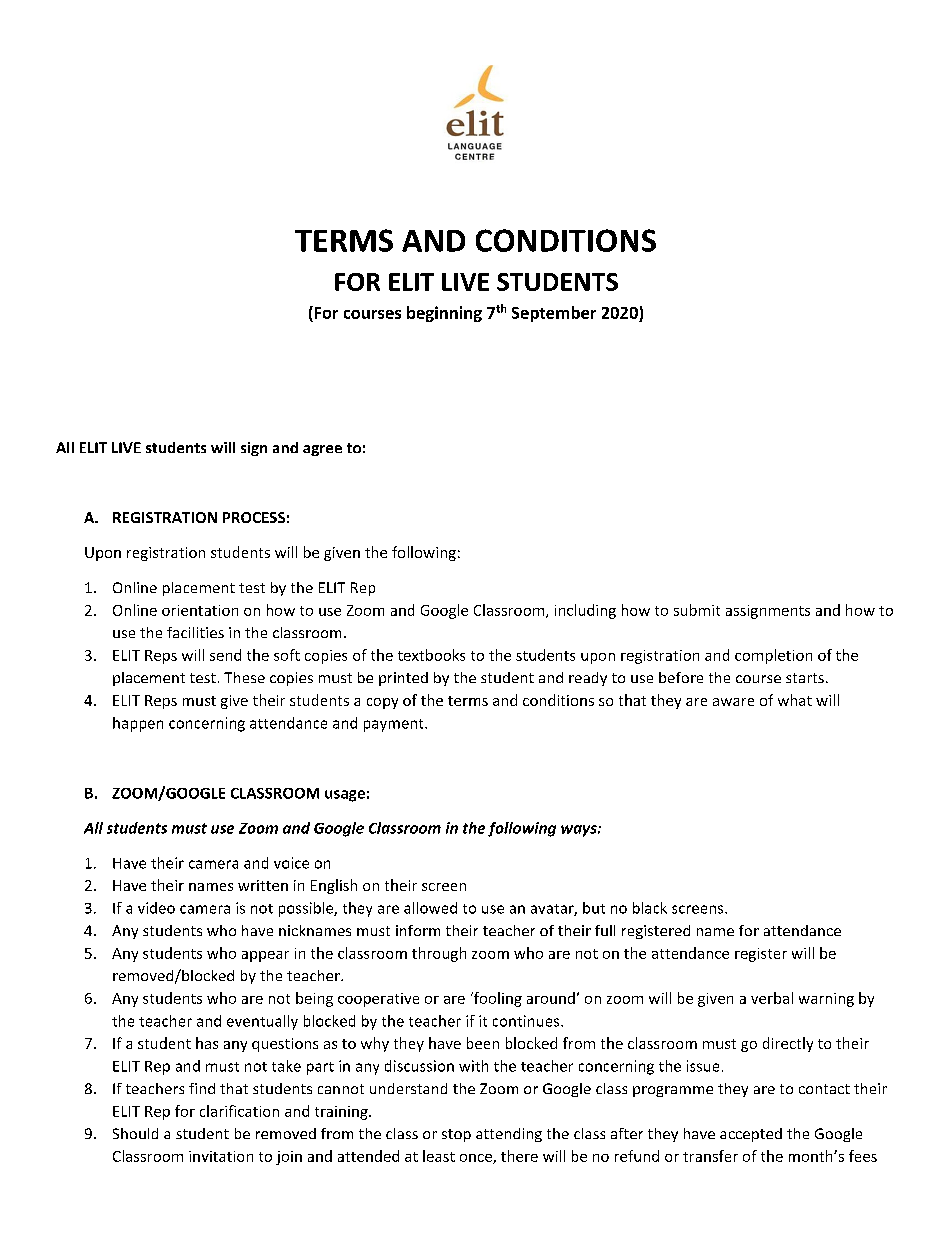  Describe the element at coordinates (239, 1111) in the screenshot. I see `clarification` at that location.
